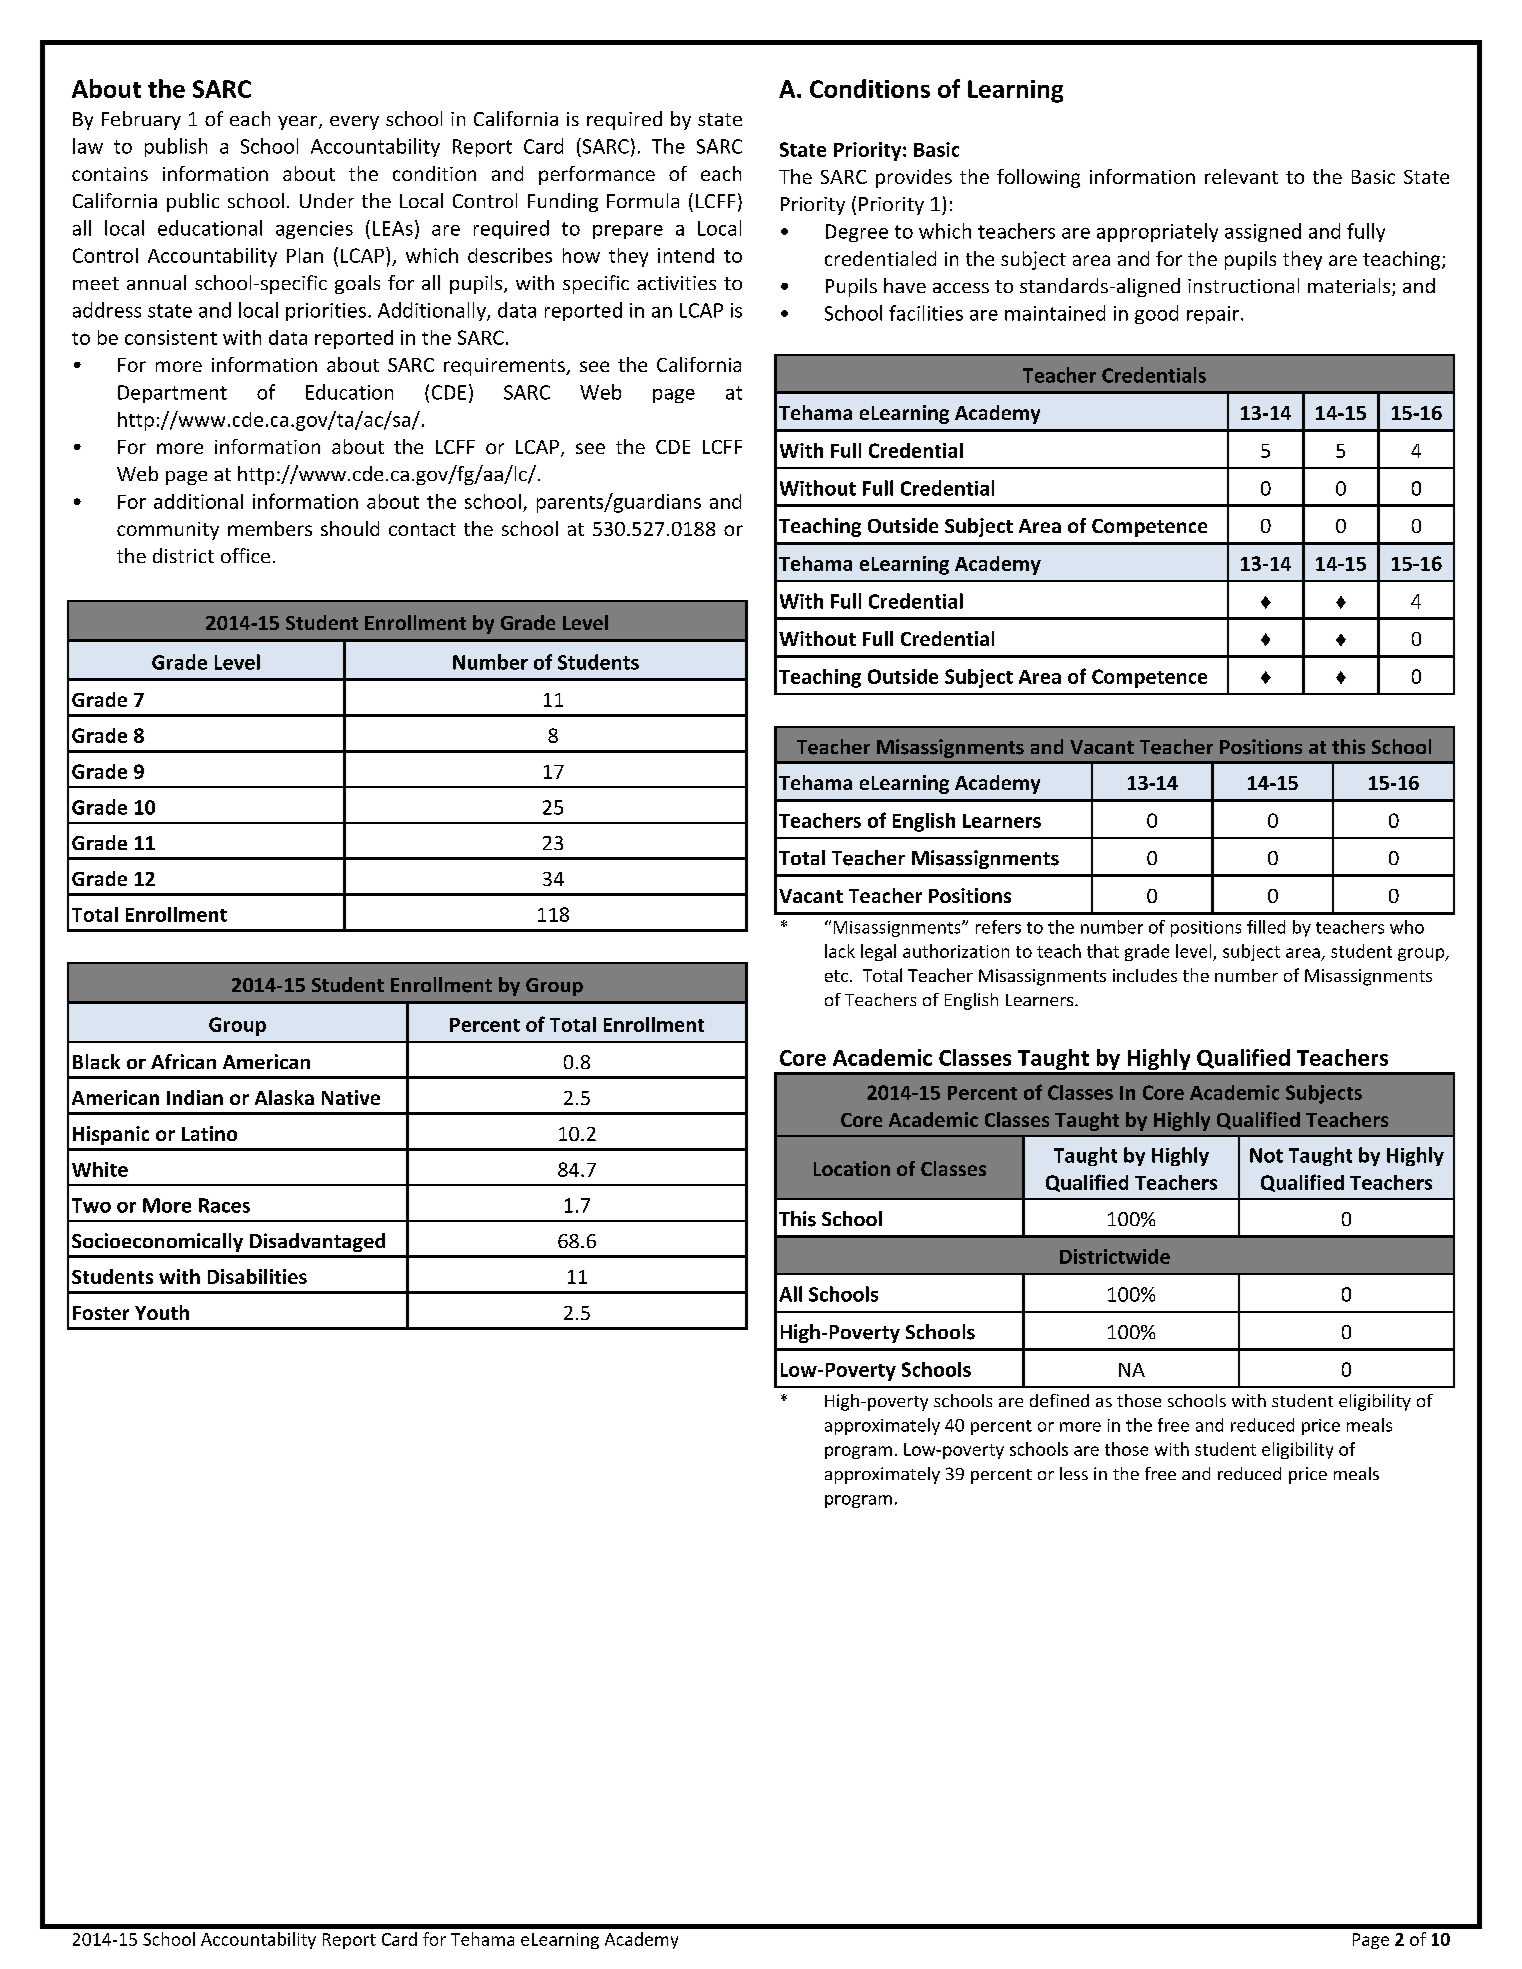 This document has width=1522, height=1969. Describe the element at coordinates (643, 200) in the document. I see `Formula` at that location.
